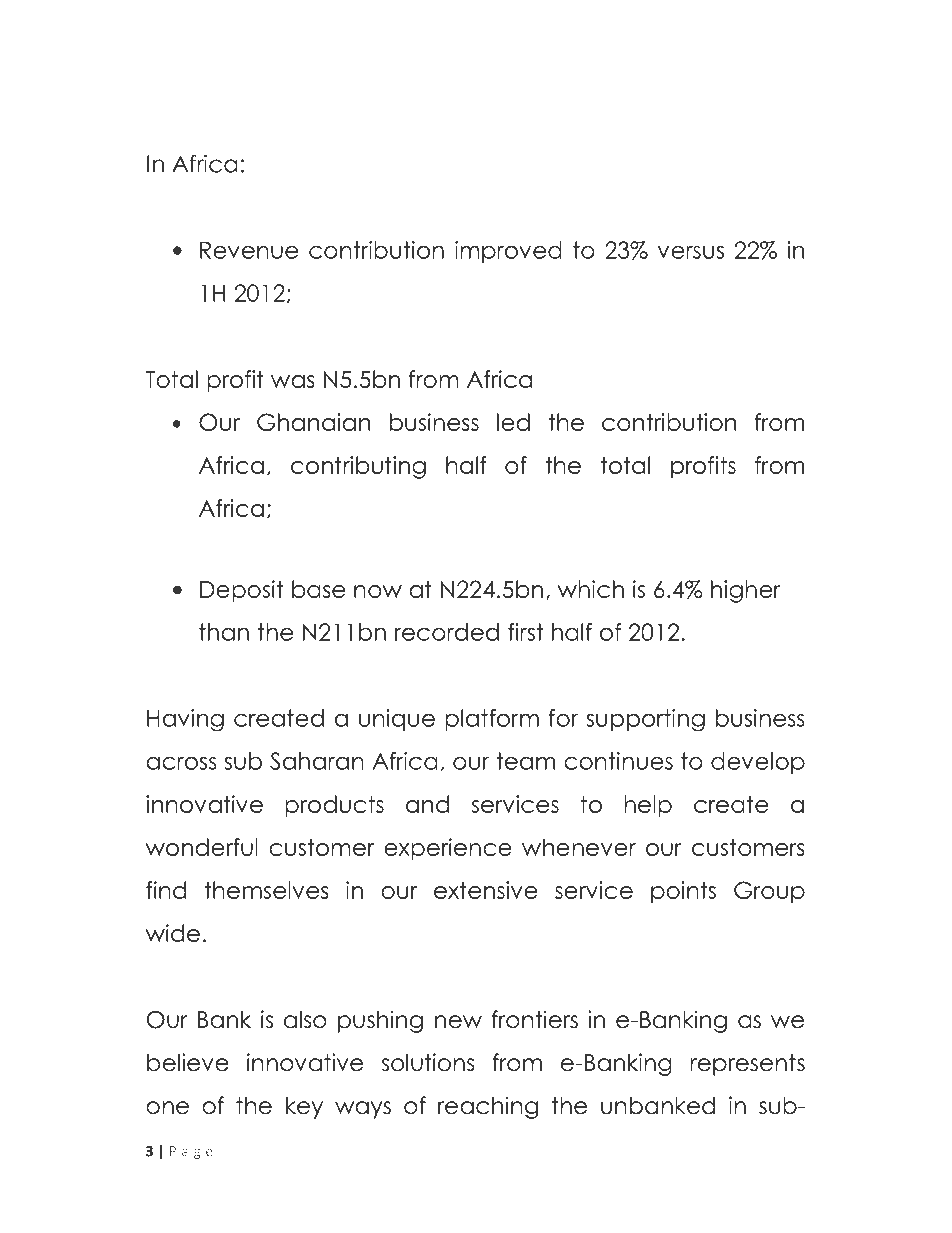  Describe the element at coordinates (488, 1107) in the image. I see `reaching` at that location.
